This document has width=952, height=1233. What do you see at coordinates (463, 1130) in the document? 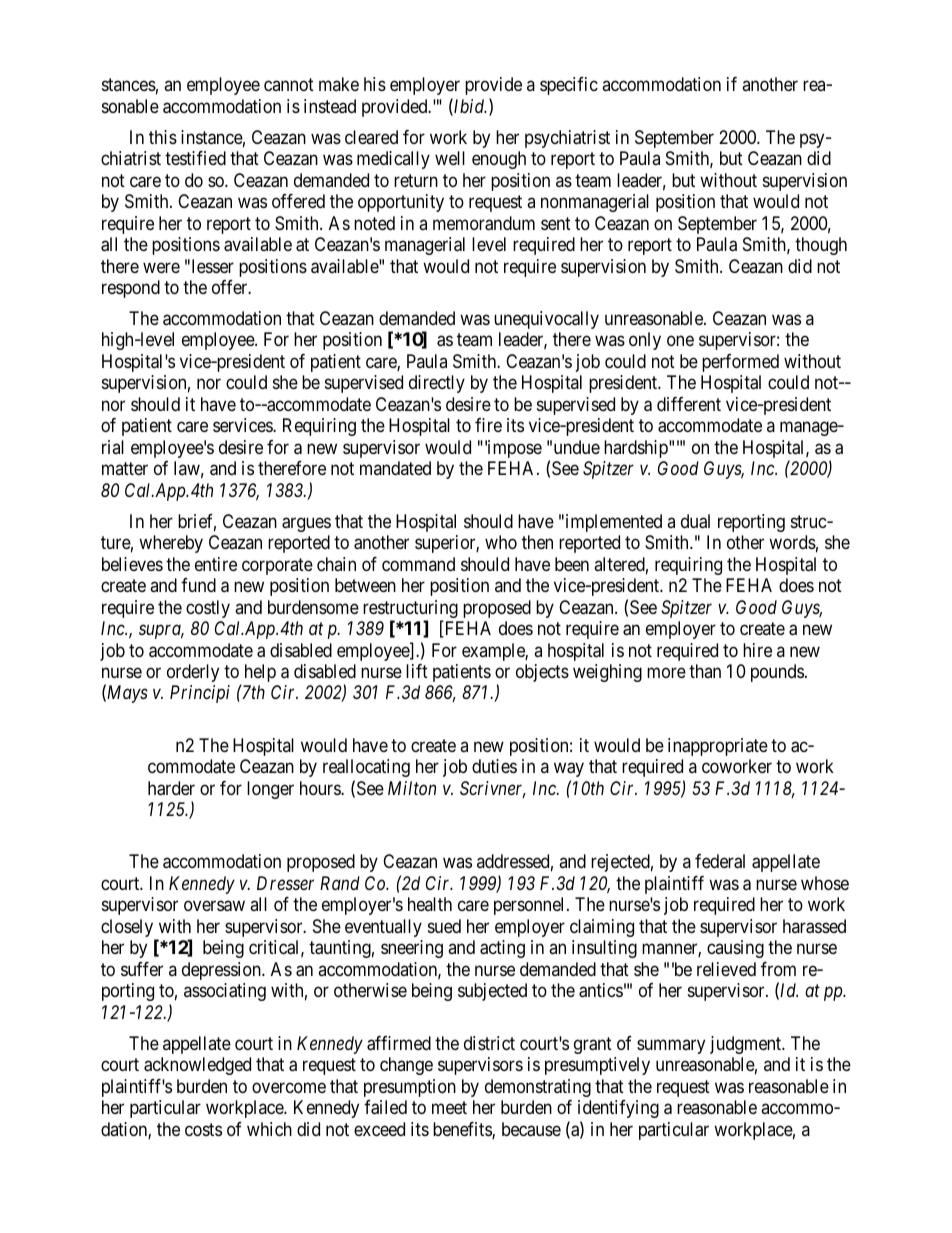
I see `benefits` at bounding box center [463, 1130].
